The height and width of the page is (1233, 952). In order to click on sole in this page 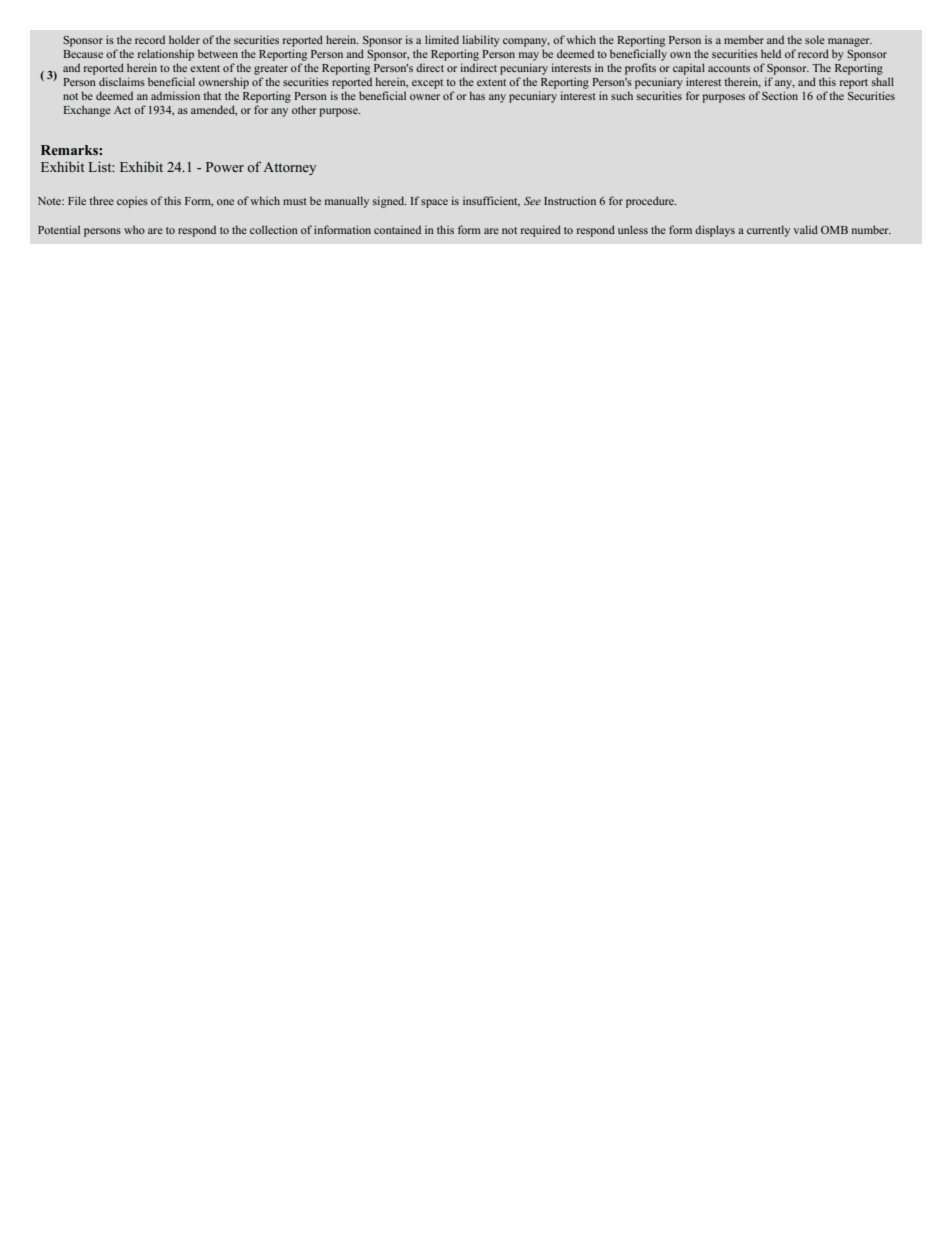, I will do `click(815, 39)`.
